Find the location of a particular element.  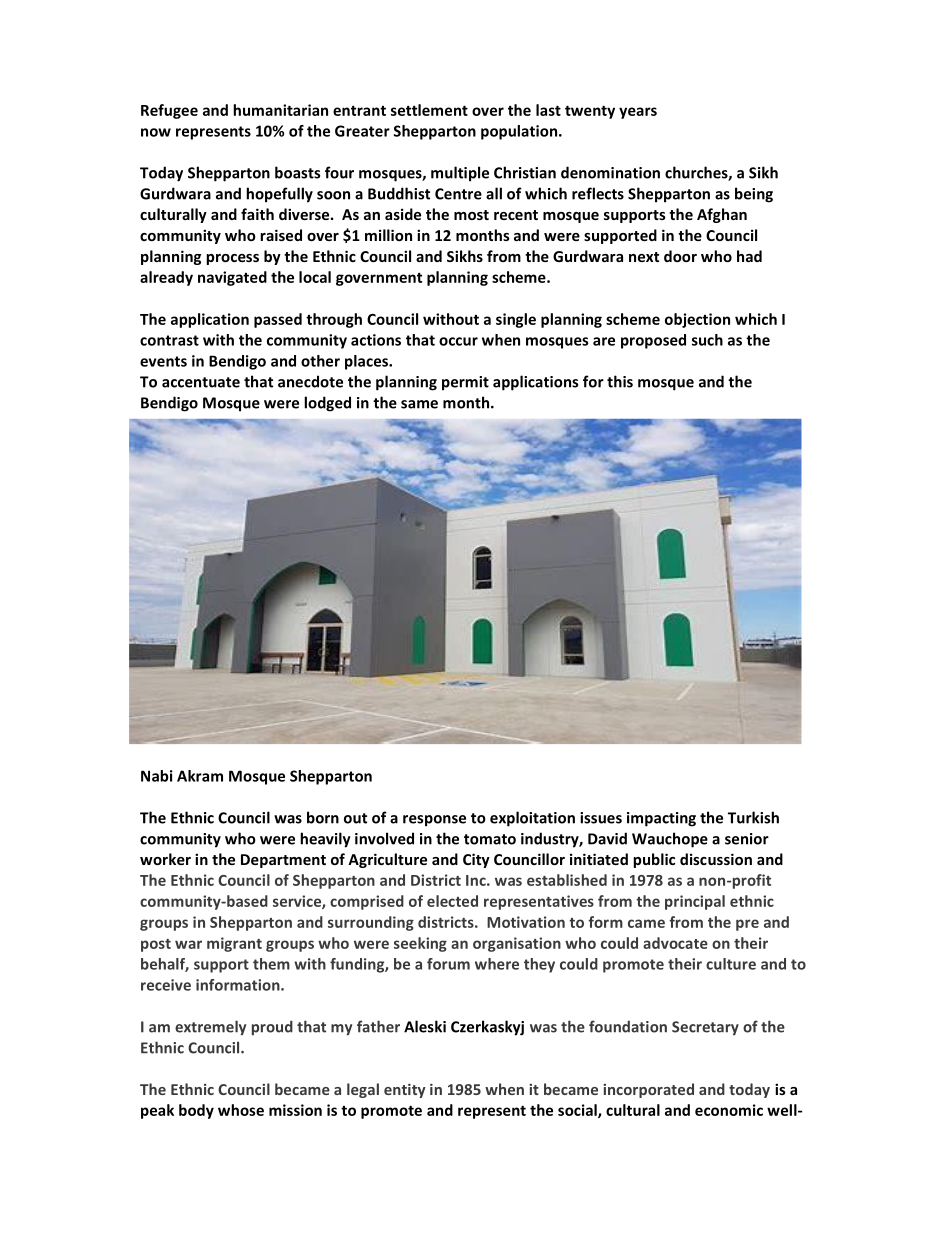

Nabi is located at coordinates (157, 776).
